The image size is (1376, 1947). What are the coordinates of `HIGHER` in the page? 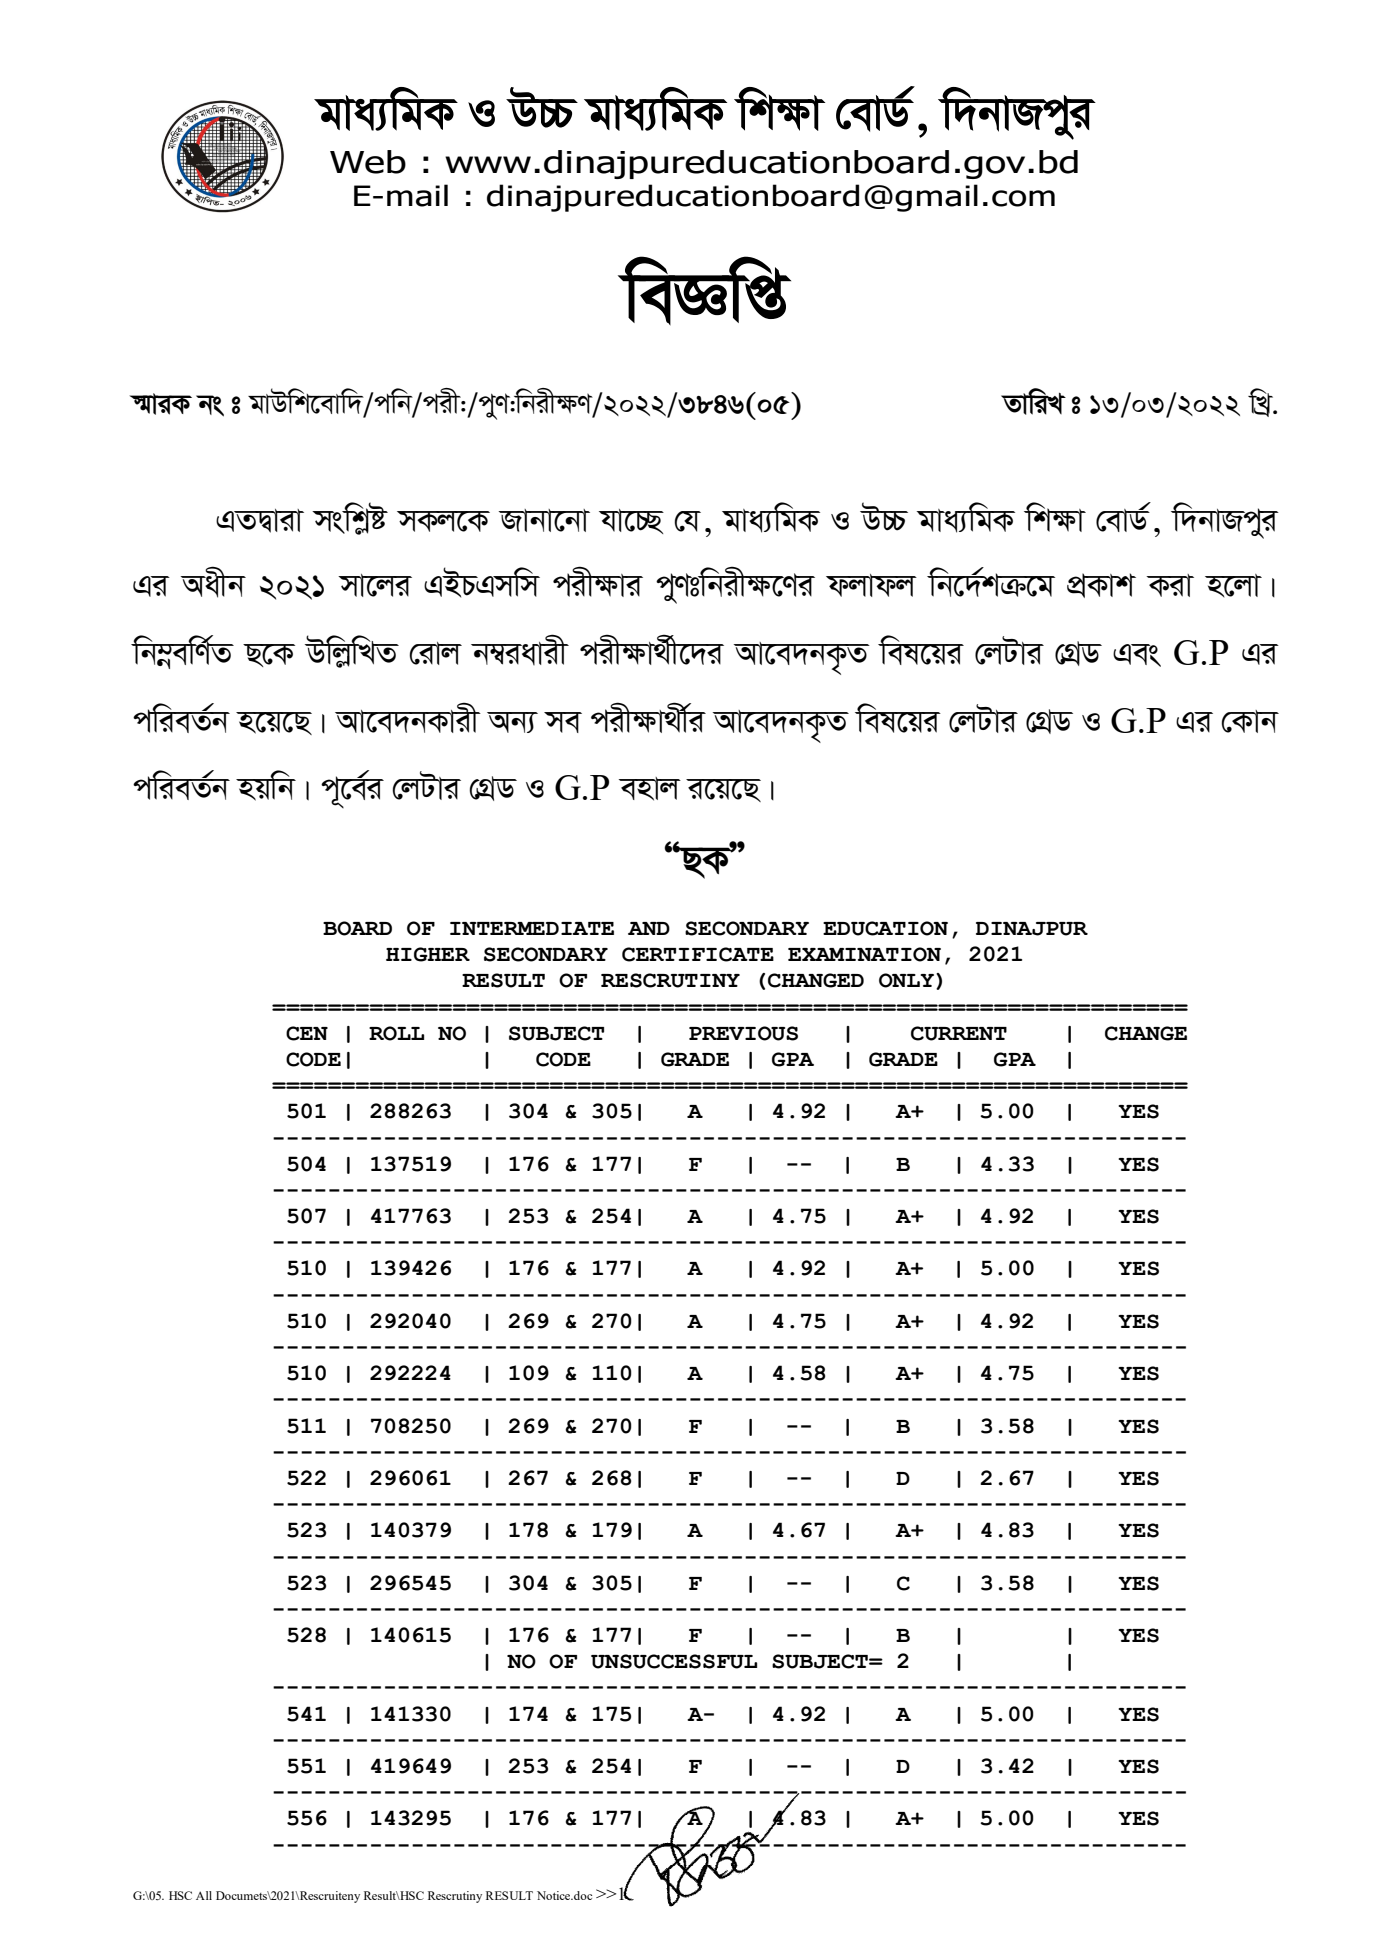 It's located at (428, 954).
